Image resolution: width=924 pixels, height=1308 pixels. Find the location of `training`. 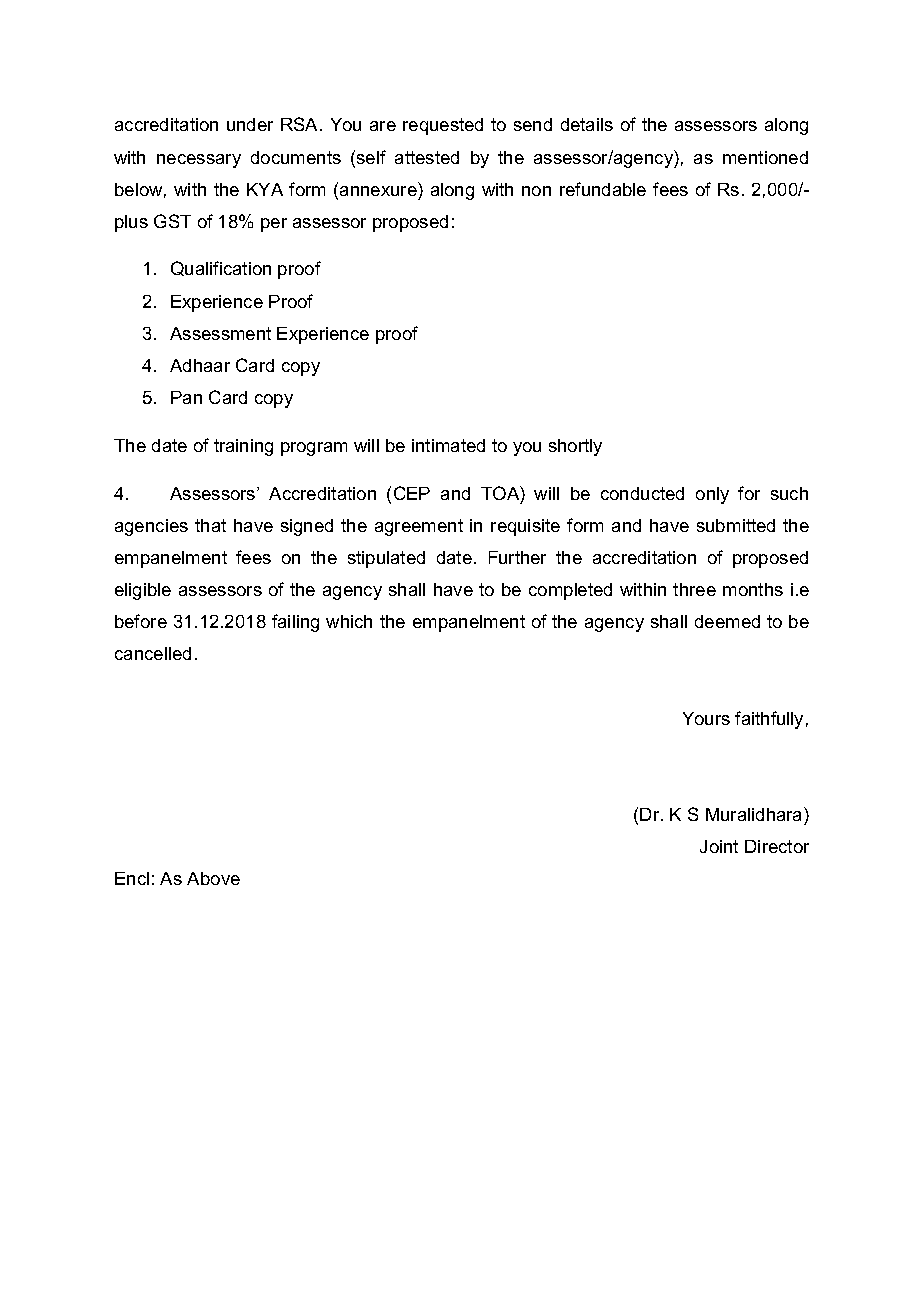

training is located at coordinates (243, 447).
